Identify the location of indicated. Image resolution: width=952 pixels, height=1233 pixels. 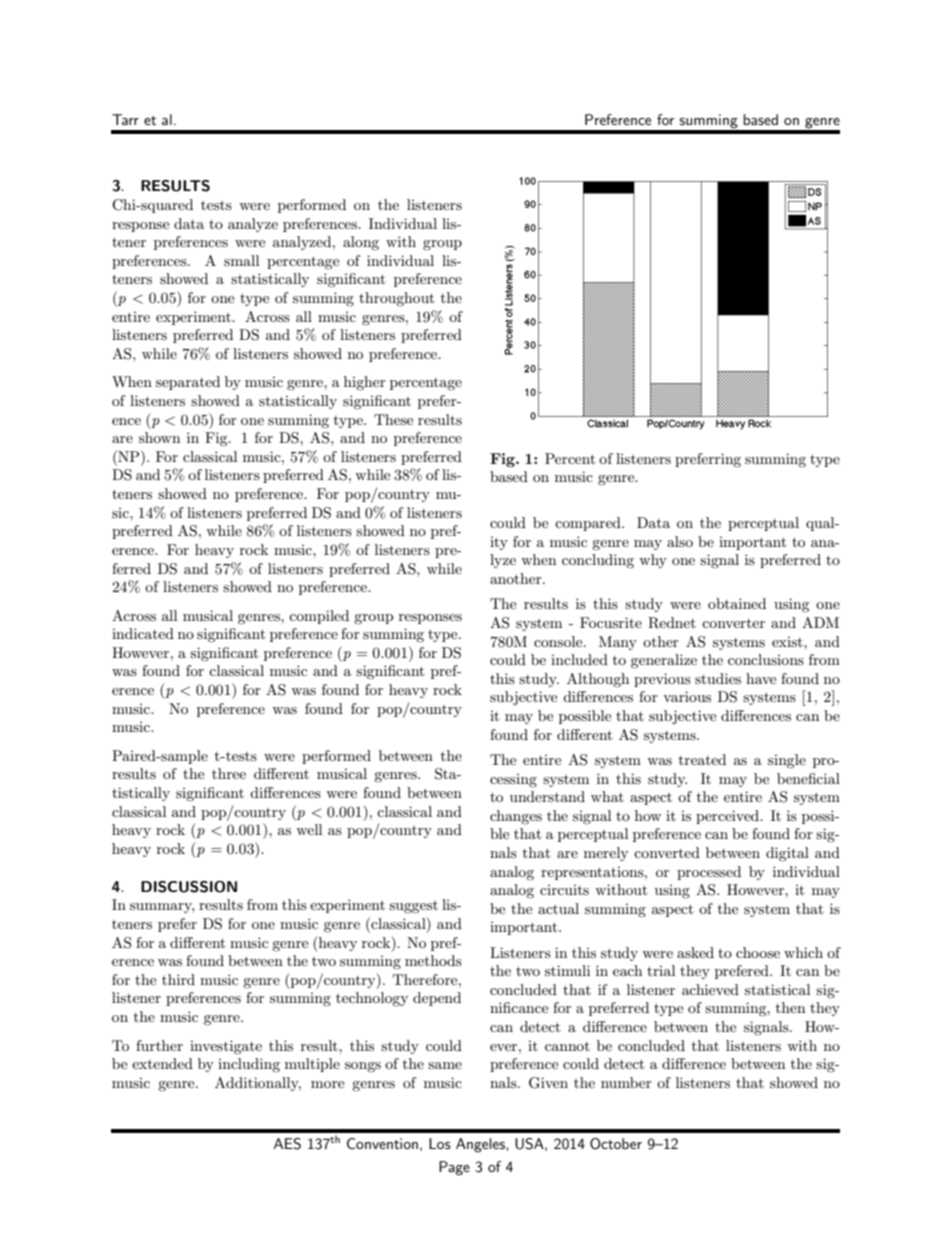
(143, 633).
